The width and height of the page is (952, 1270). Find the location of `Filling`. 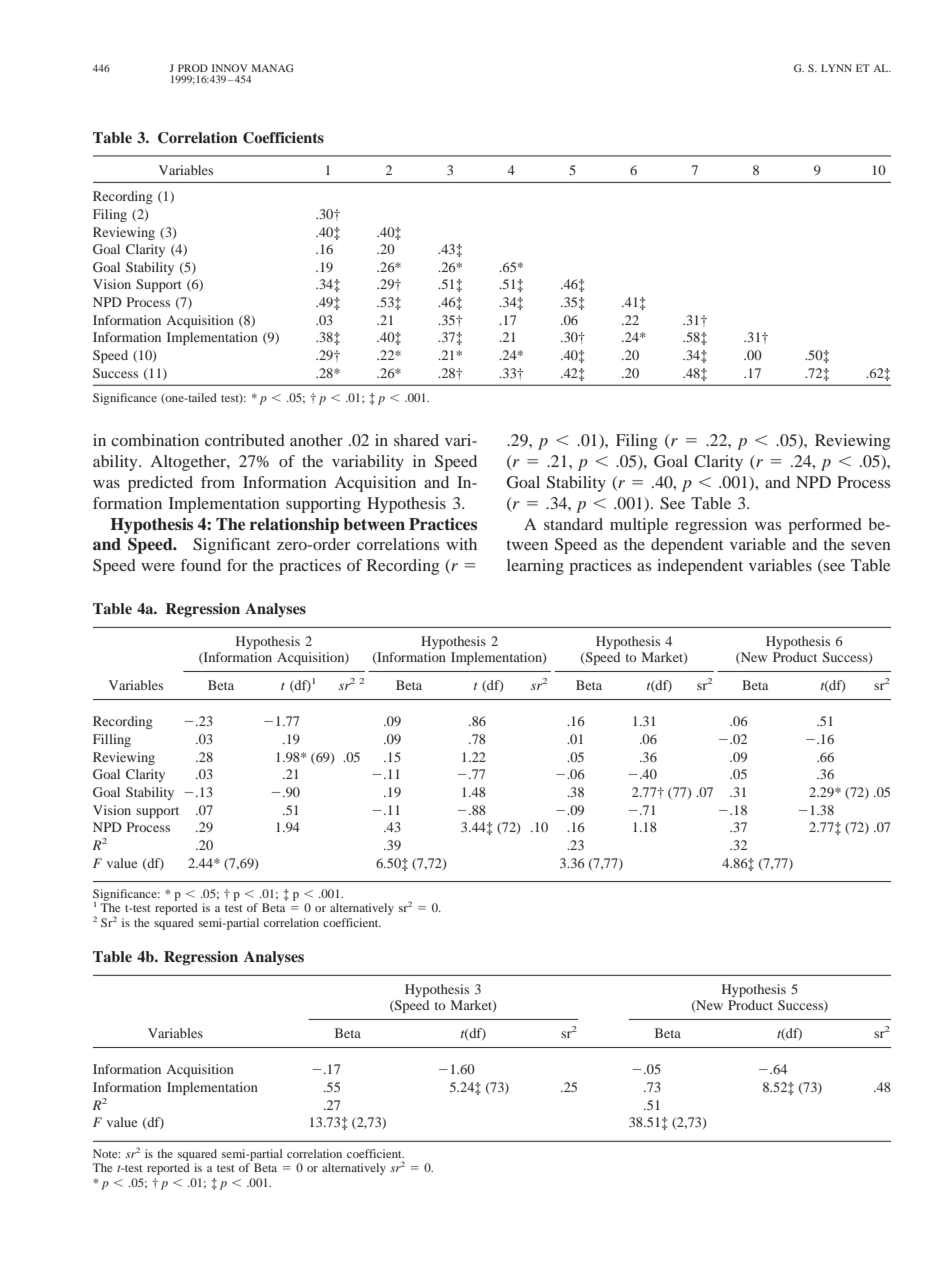

Filling is located at coordinates (112, 740).
